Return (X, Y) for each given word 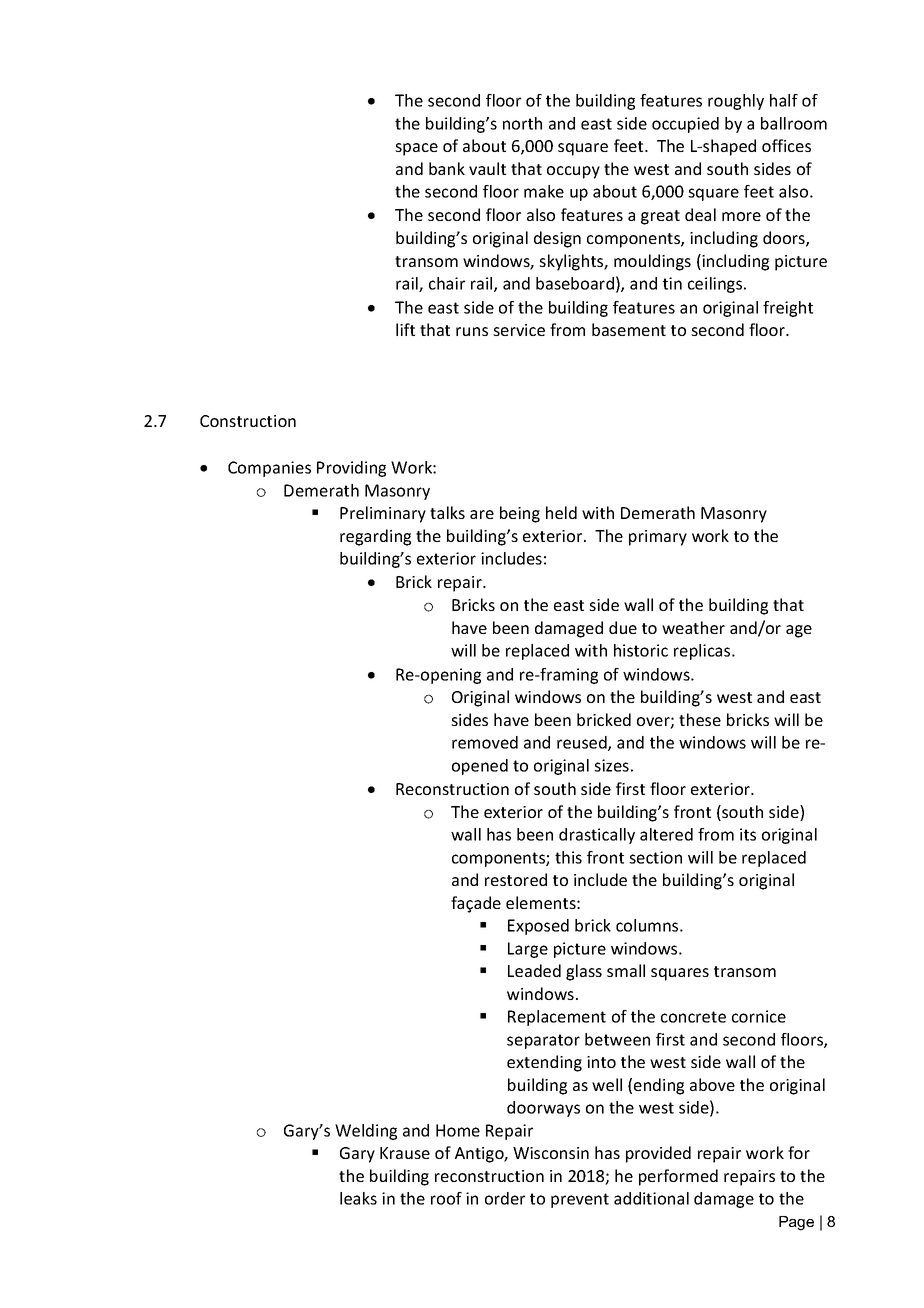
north (522, 123)
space (416, 149)
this (568, 857)
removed (485, 742)
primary (658, 538)
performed (678, 1177)
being (520, 514)
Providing (351, 469)
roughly (736, 102)
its (748, 834)
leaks (358, 1198)
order (505, 1198)
